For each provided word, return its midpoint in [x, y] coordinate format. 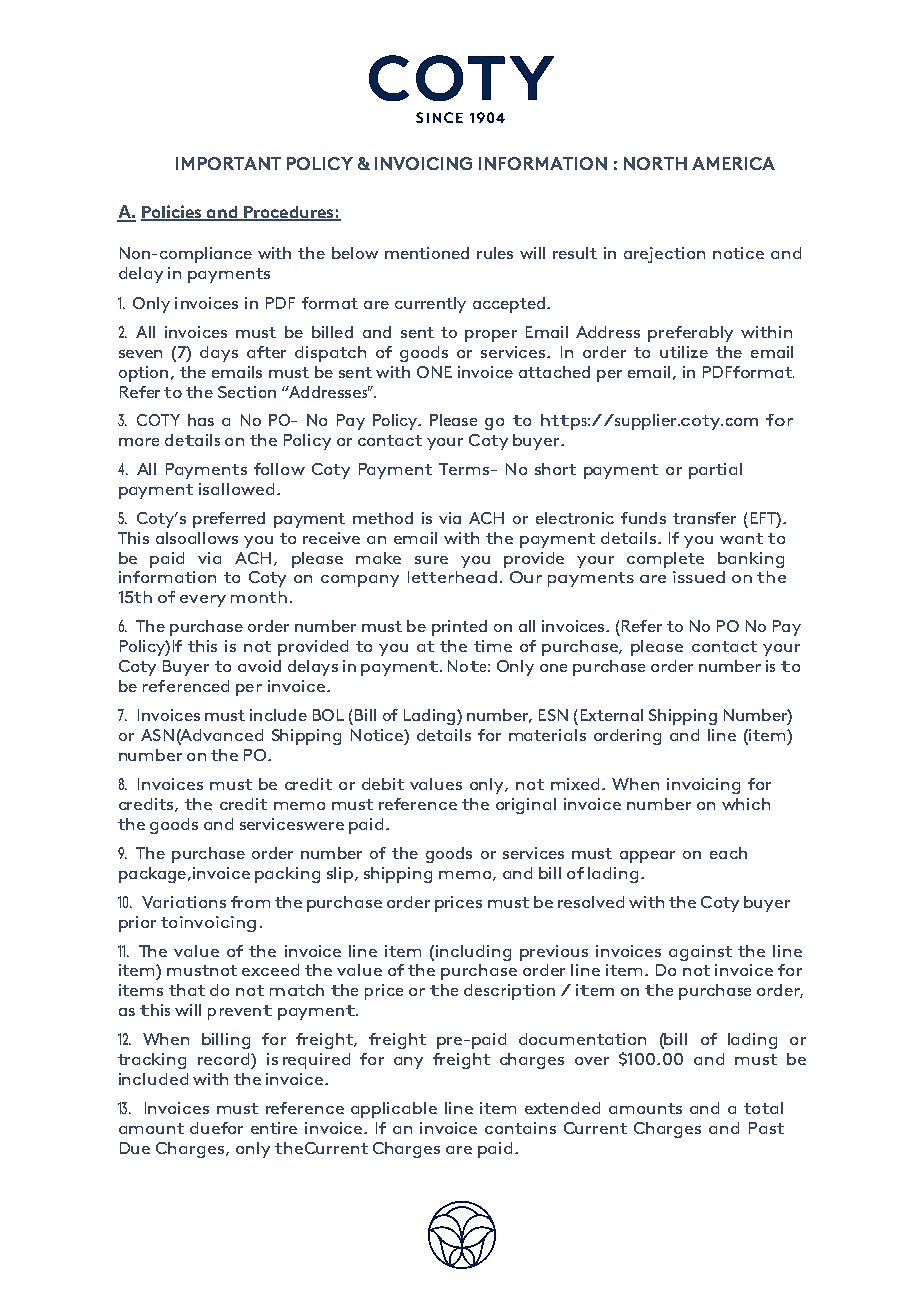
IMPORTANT [228, 163]
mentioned [427, 253]
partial [715, 471]
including [473, 953]
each [728, 853]
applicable [394, 1110]
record [225, 1059]
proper [491, 336]
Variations [184, 902]
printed [459, 628]
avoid [259, 666]
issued [699, 577]
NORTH [655, 163]
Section [247, 392]
